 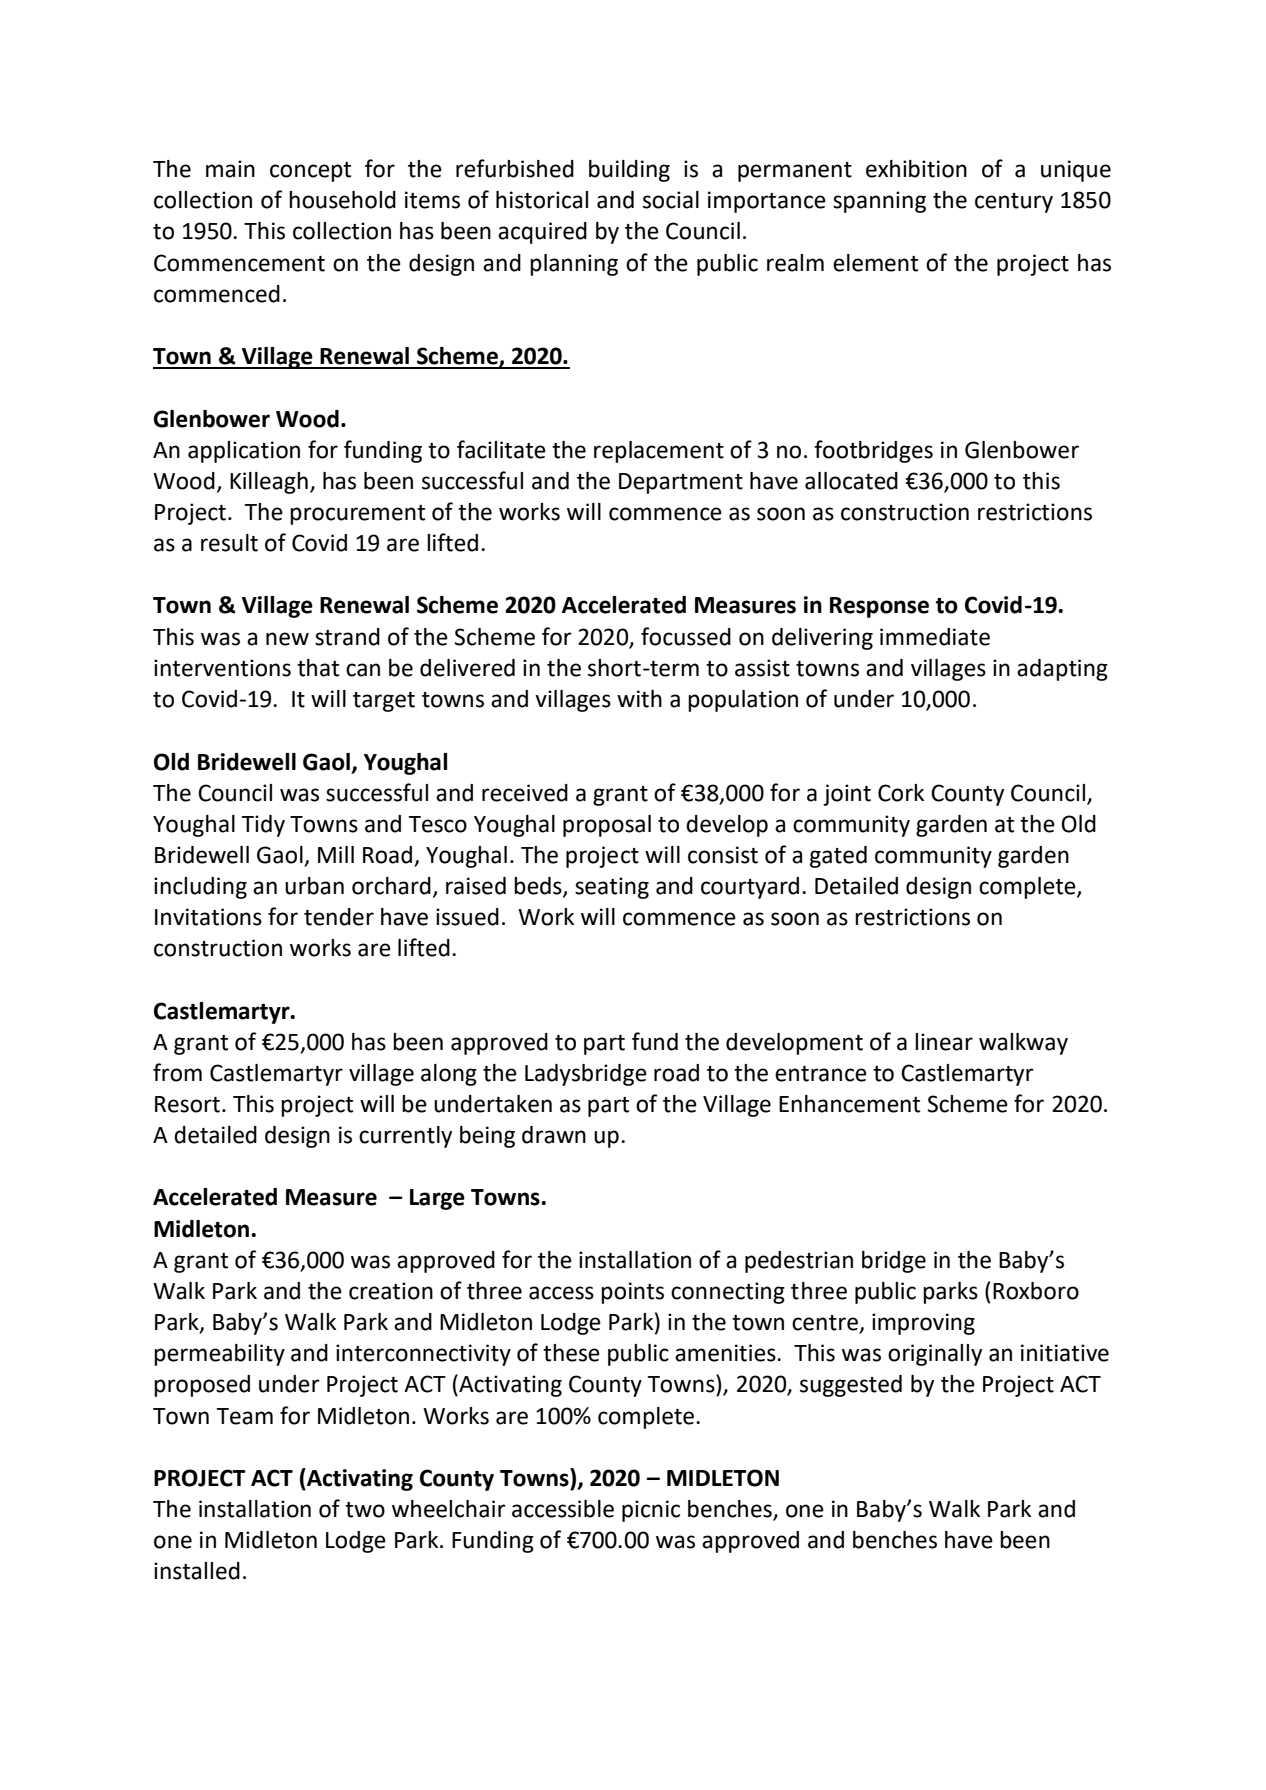 What do you see at coordinates (671, 200) in the document?
I see `social` at bounding box center [671, 200].
